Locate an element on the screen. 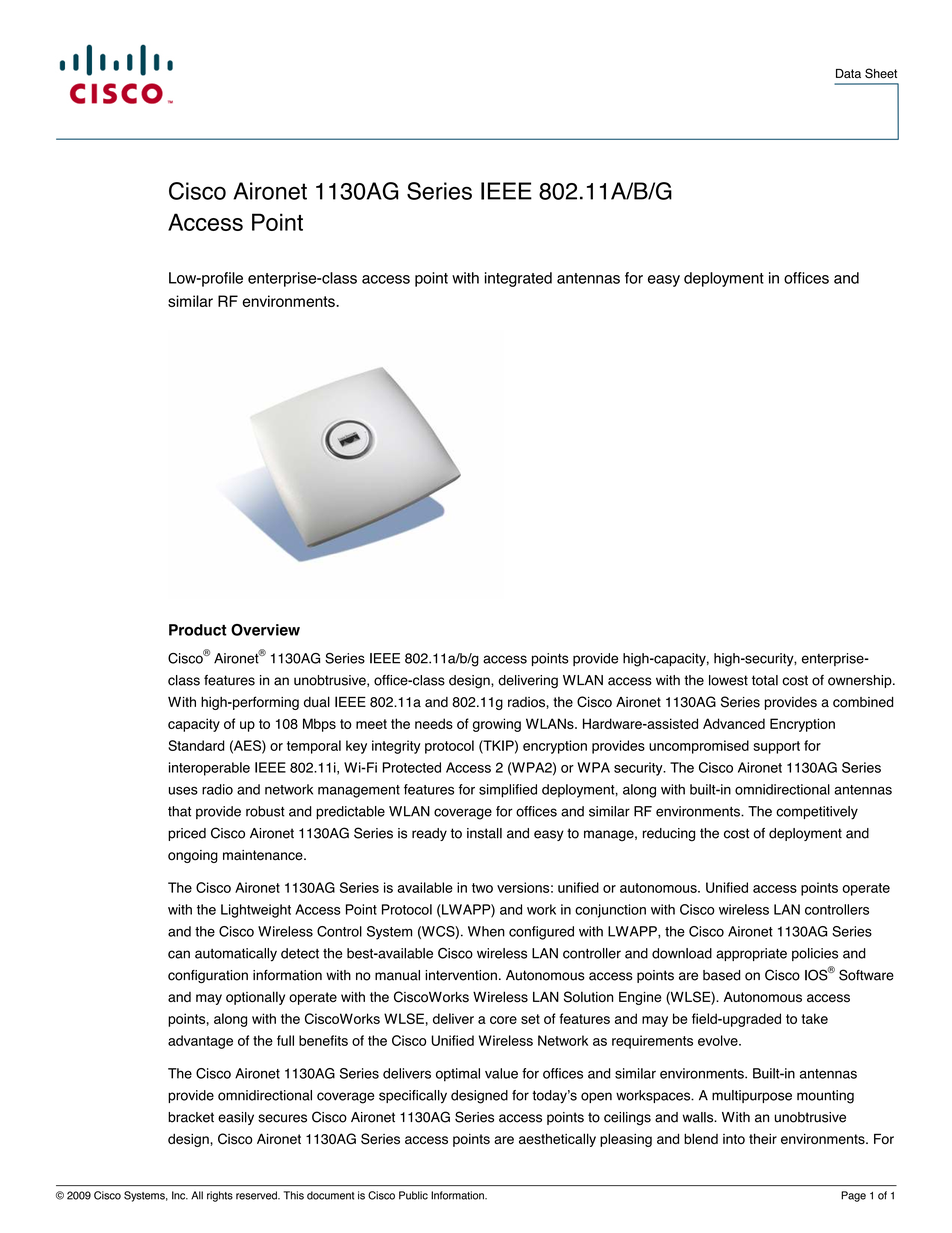  integrated is located at coordinates (518, 279).
